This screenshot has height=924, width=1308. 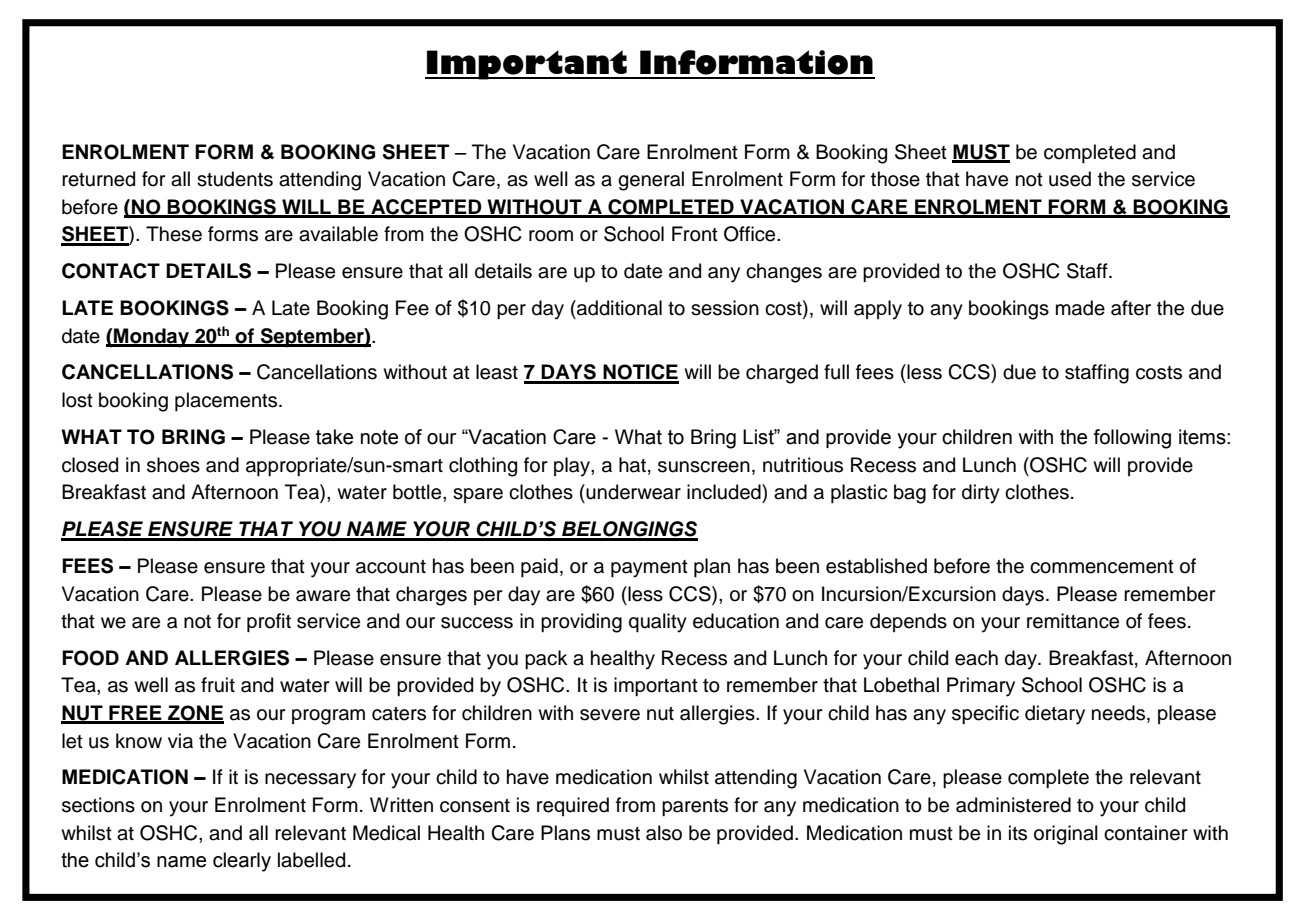 What do you see at coordinates (195, 714) in the screenshot?
I see `ZONE` at bounding box center [195, 714].
